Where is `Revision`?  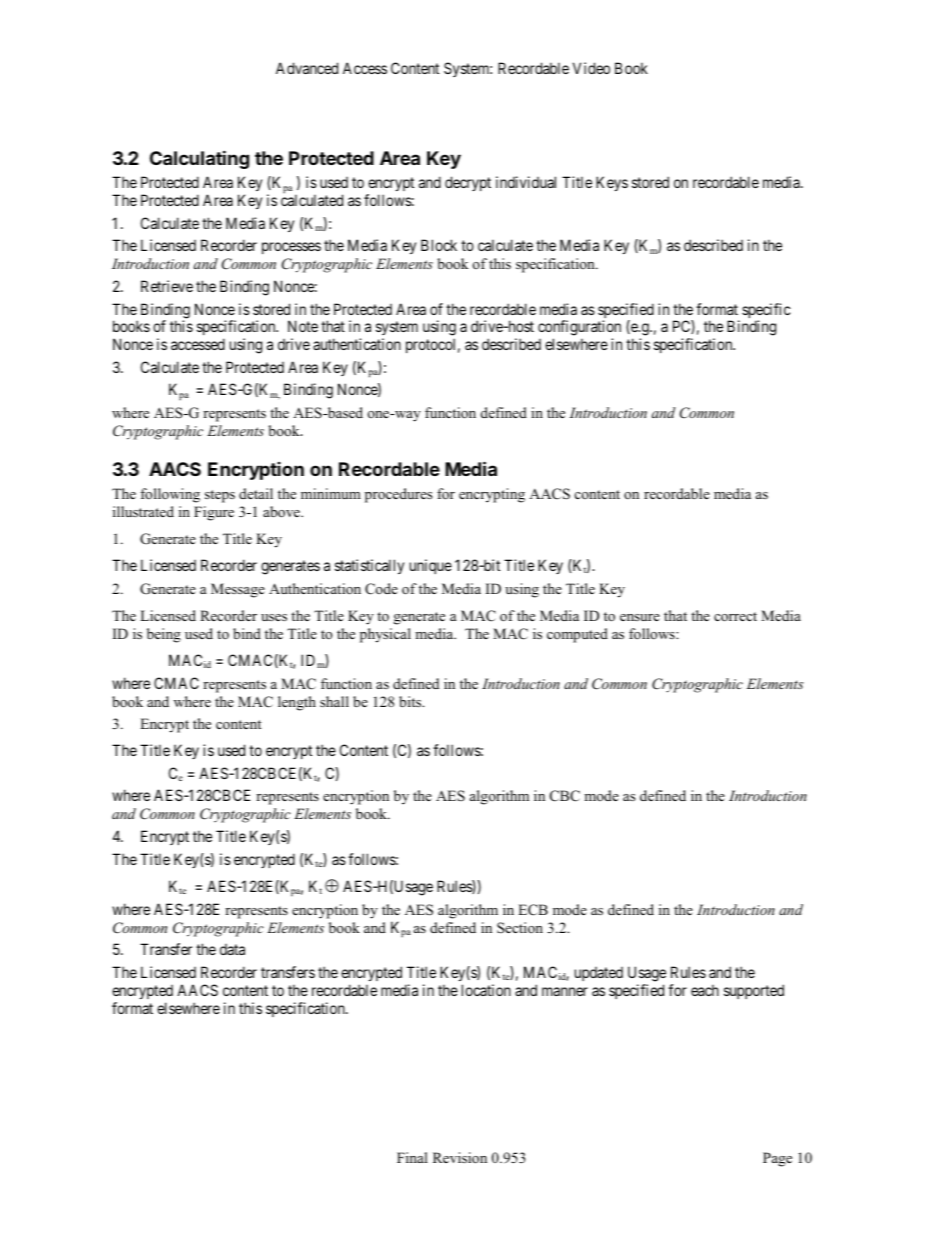 Revision is located at coordinates (460, 1157).
